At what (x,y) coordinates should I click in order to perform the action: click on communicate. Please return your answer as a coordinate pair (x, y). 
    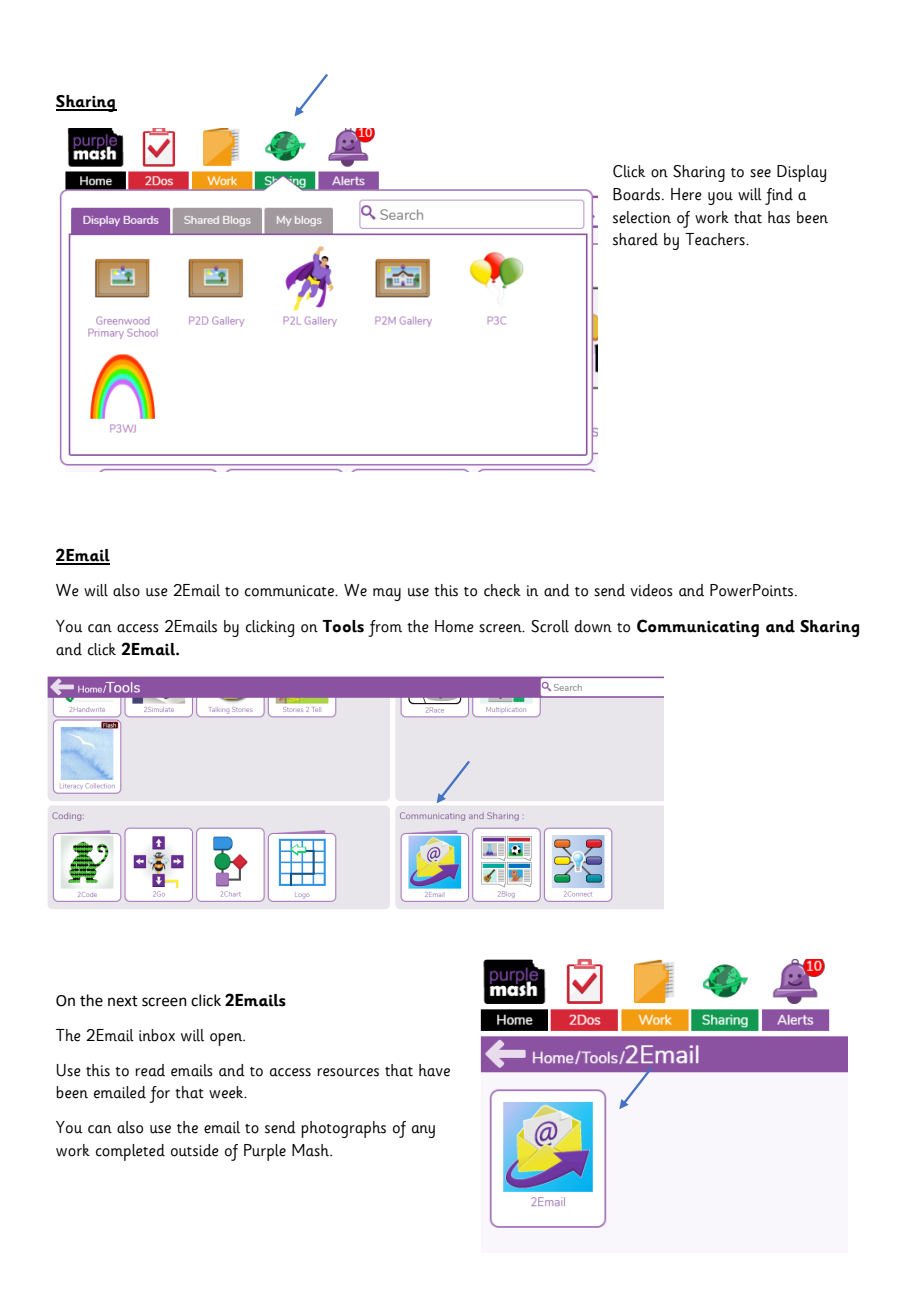
    Looking at the image, I should click on (290, 591).
